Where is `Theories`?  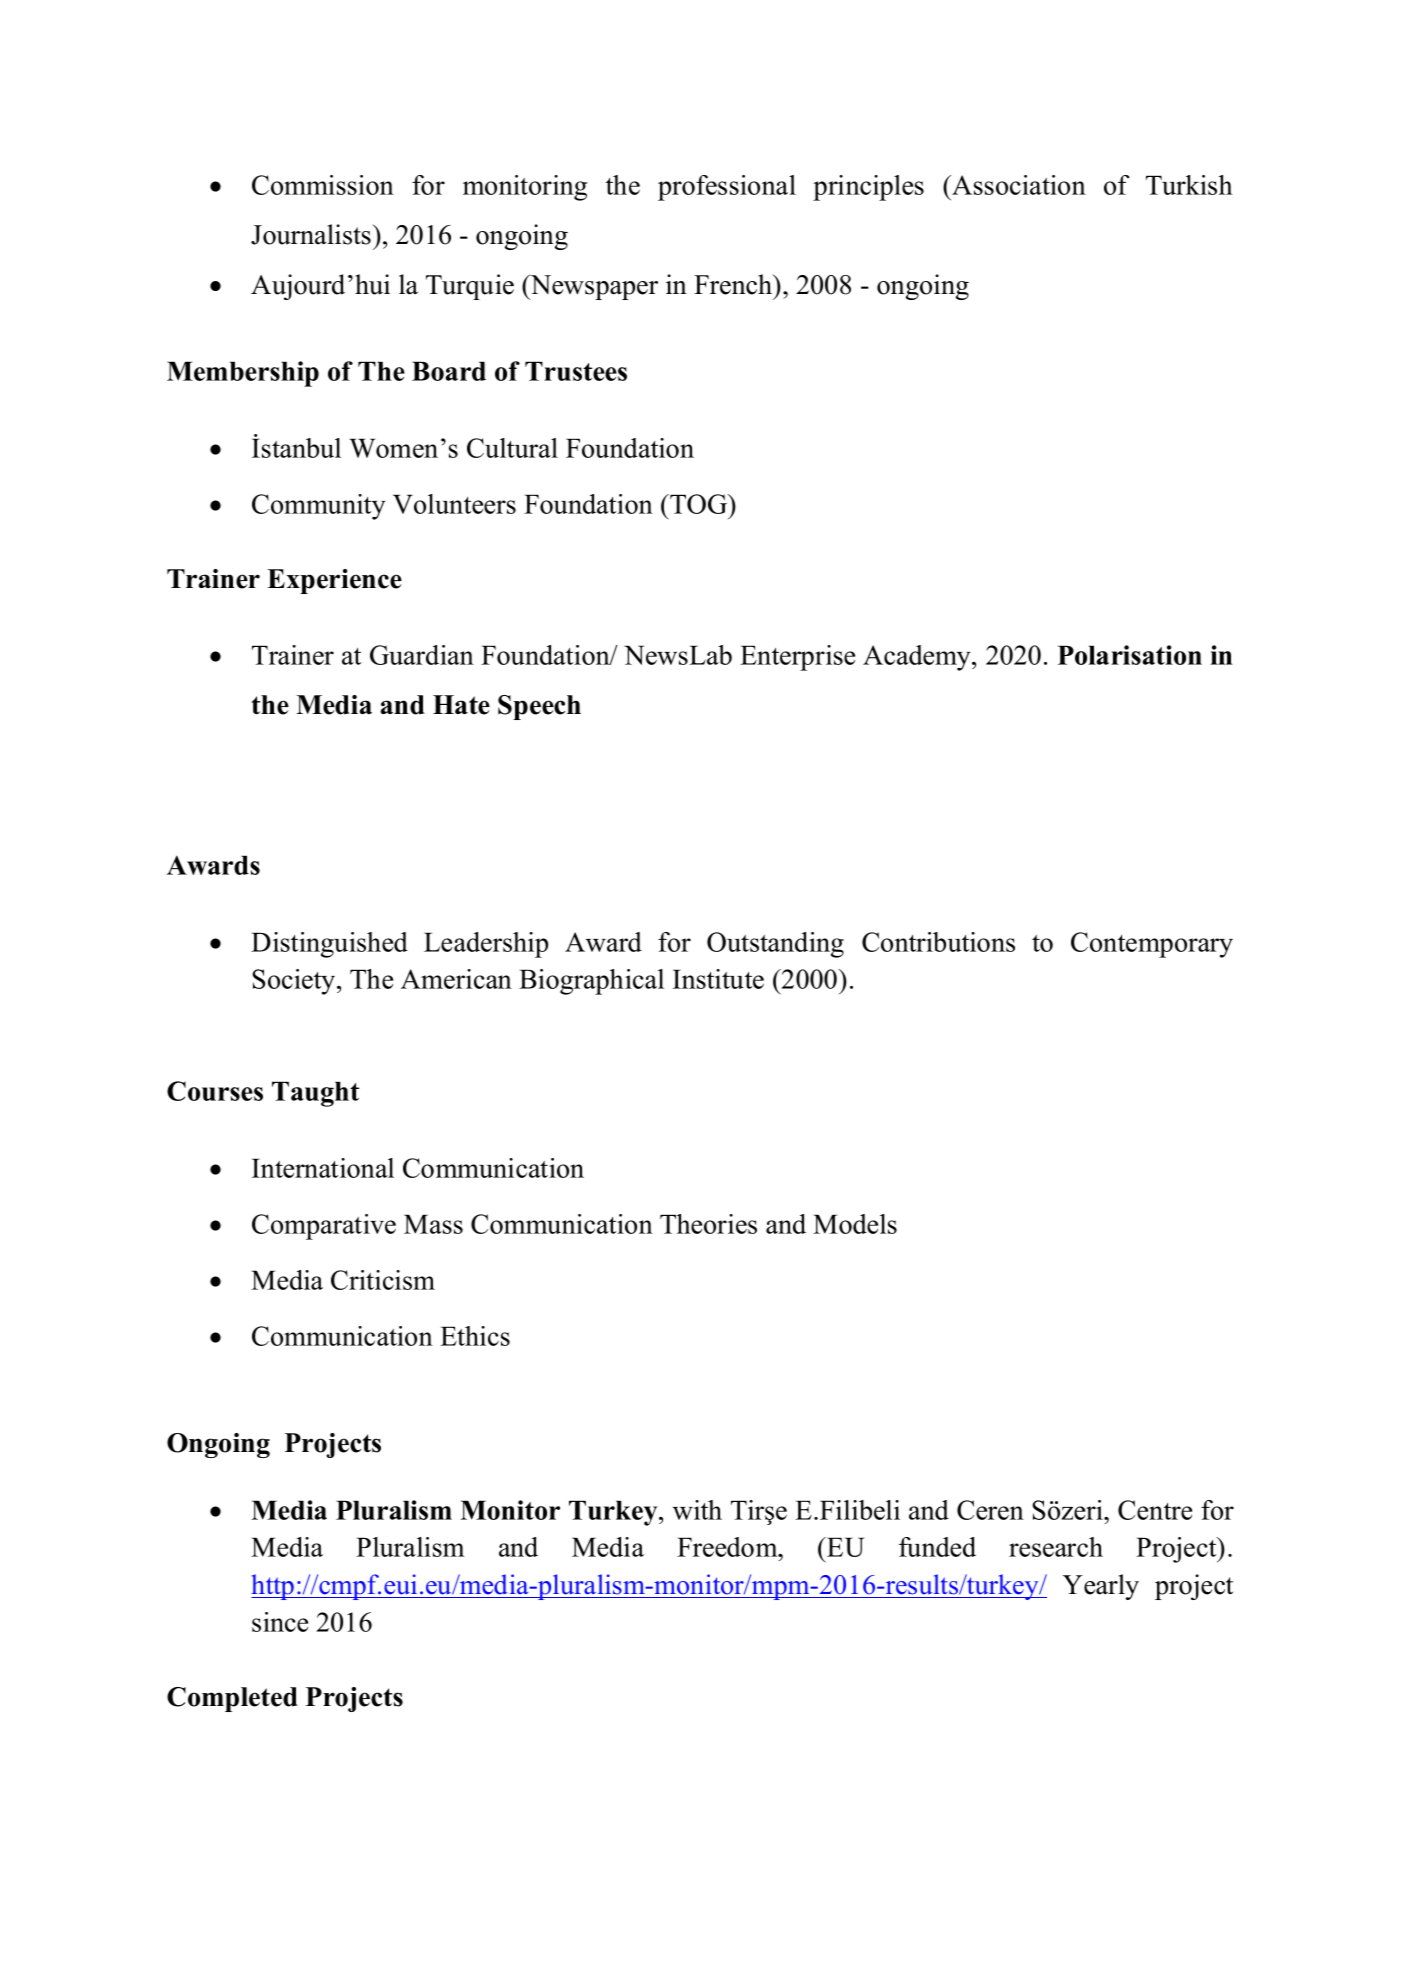
Theories is located at coordinates (708, 1224).
